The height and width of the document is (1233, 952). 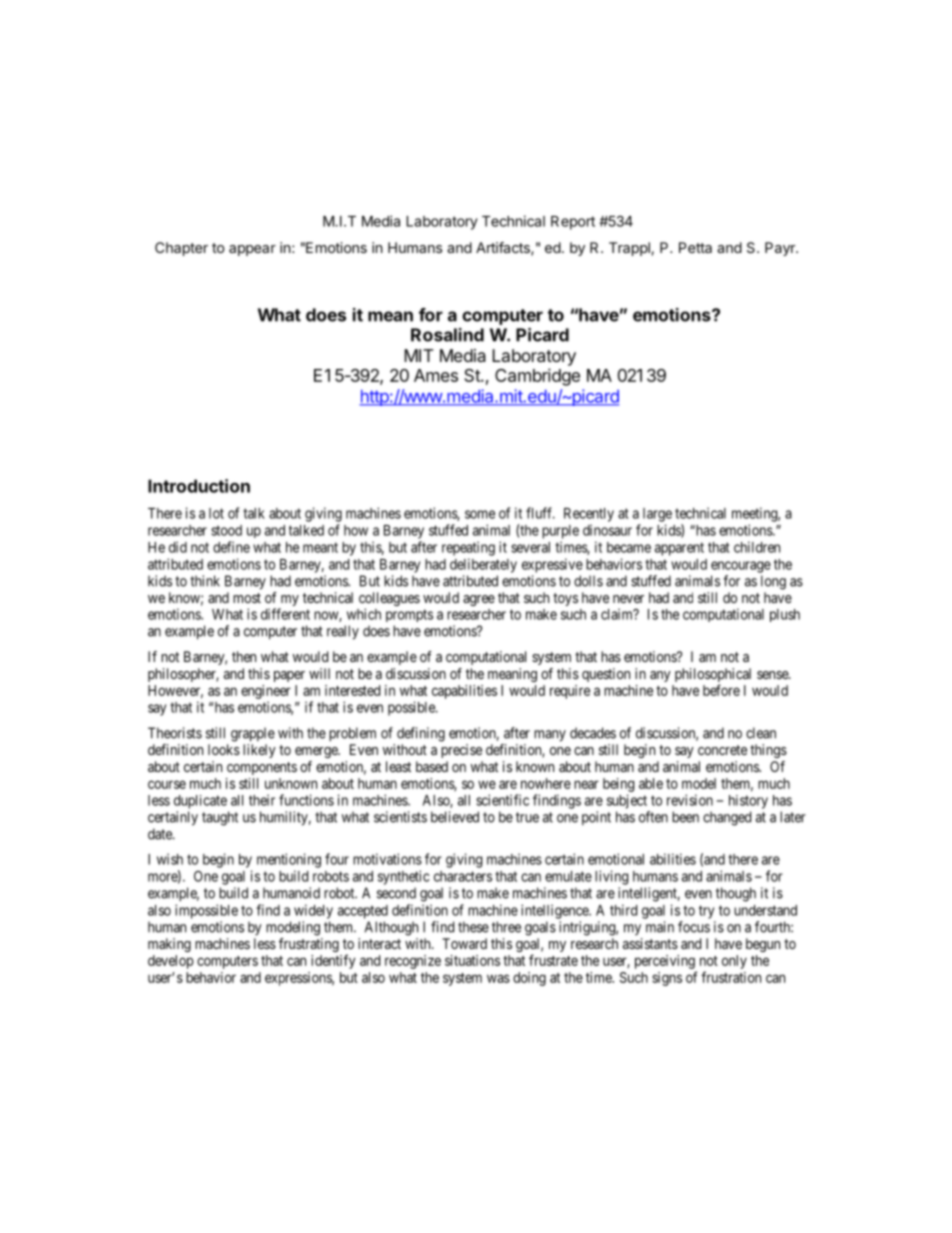 I want to click on only, so click(x=734, y=962).
